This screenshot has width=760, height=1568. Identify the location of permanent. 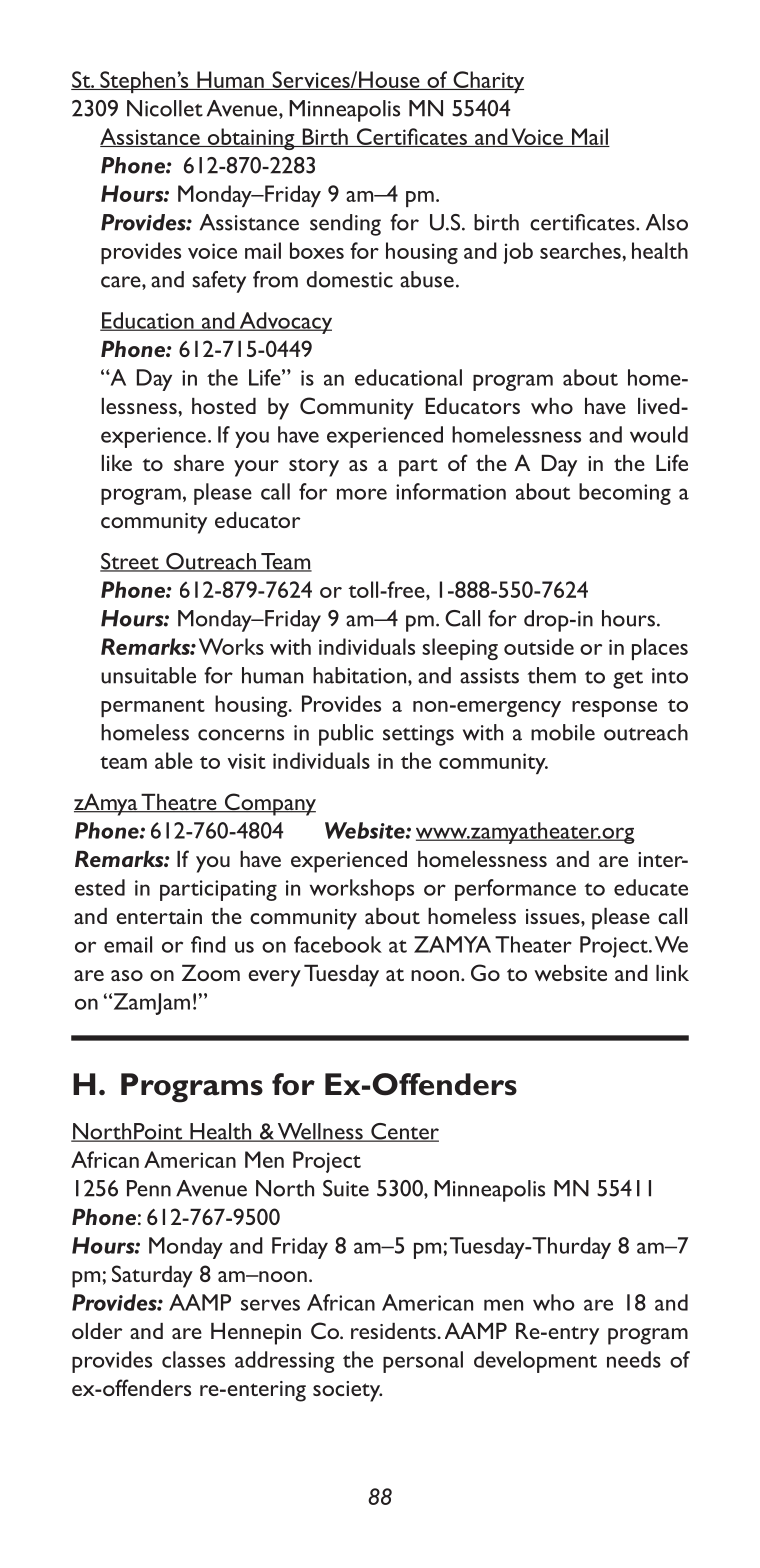
(153, 708).
